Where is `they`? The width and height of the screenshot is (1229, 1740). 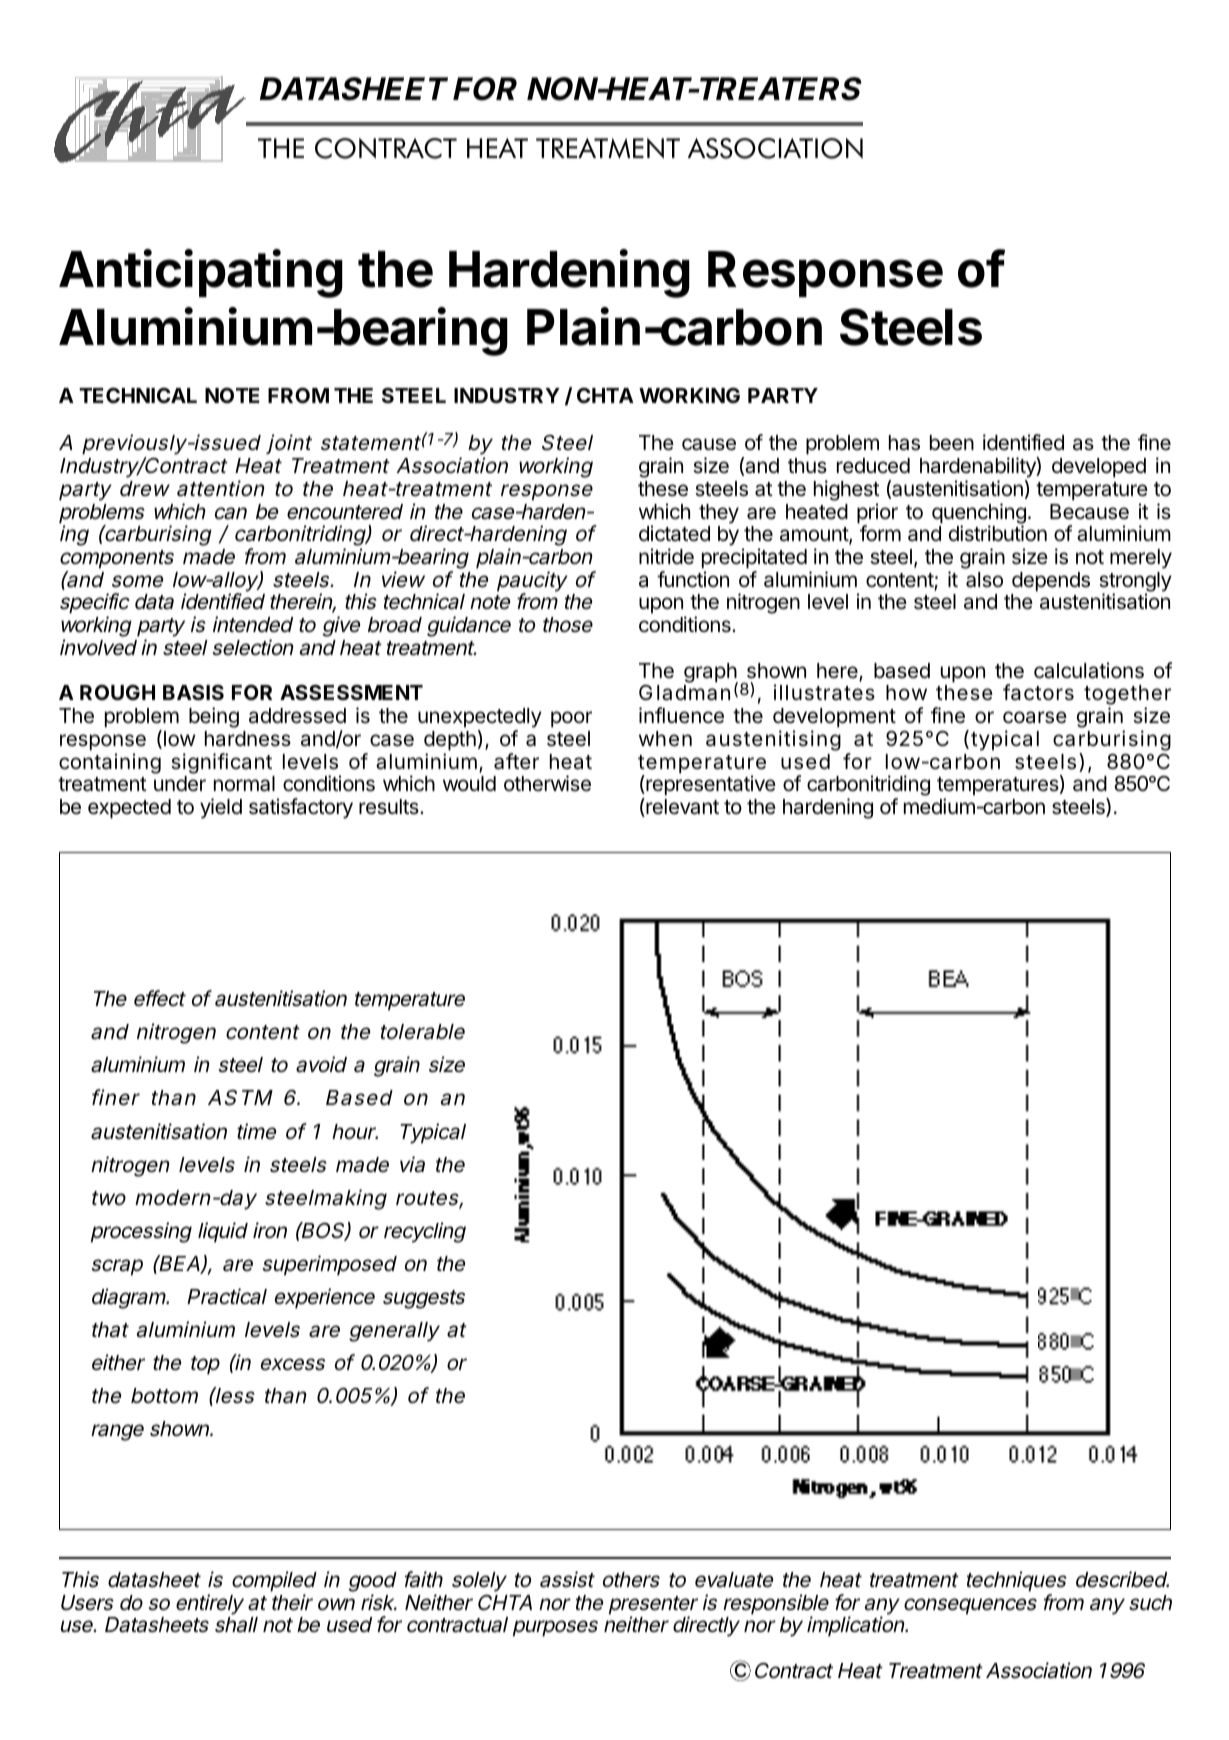
they is located at coordinates (719, 514).
